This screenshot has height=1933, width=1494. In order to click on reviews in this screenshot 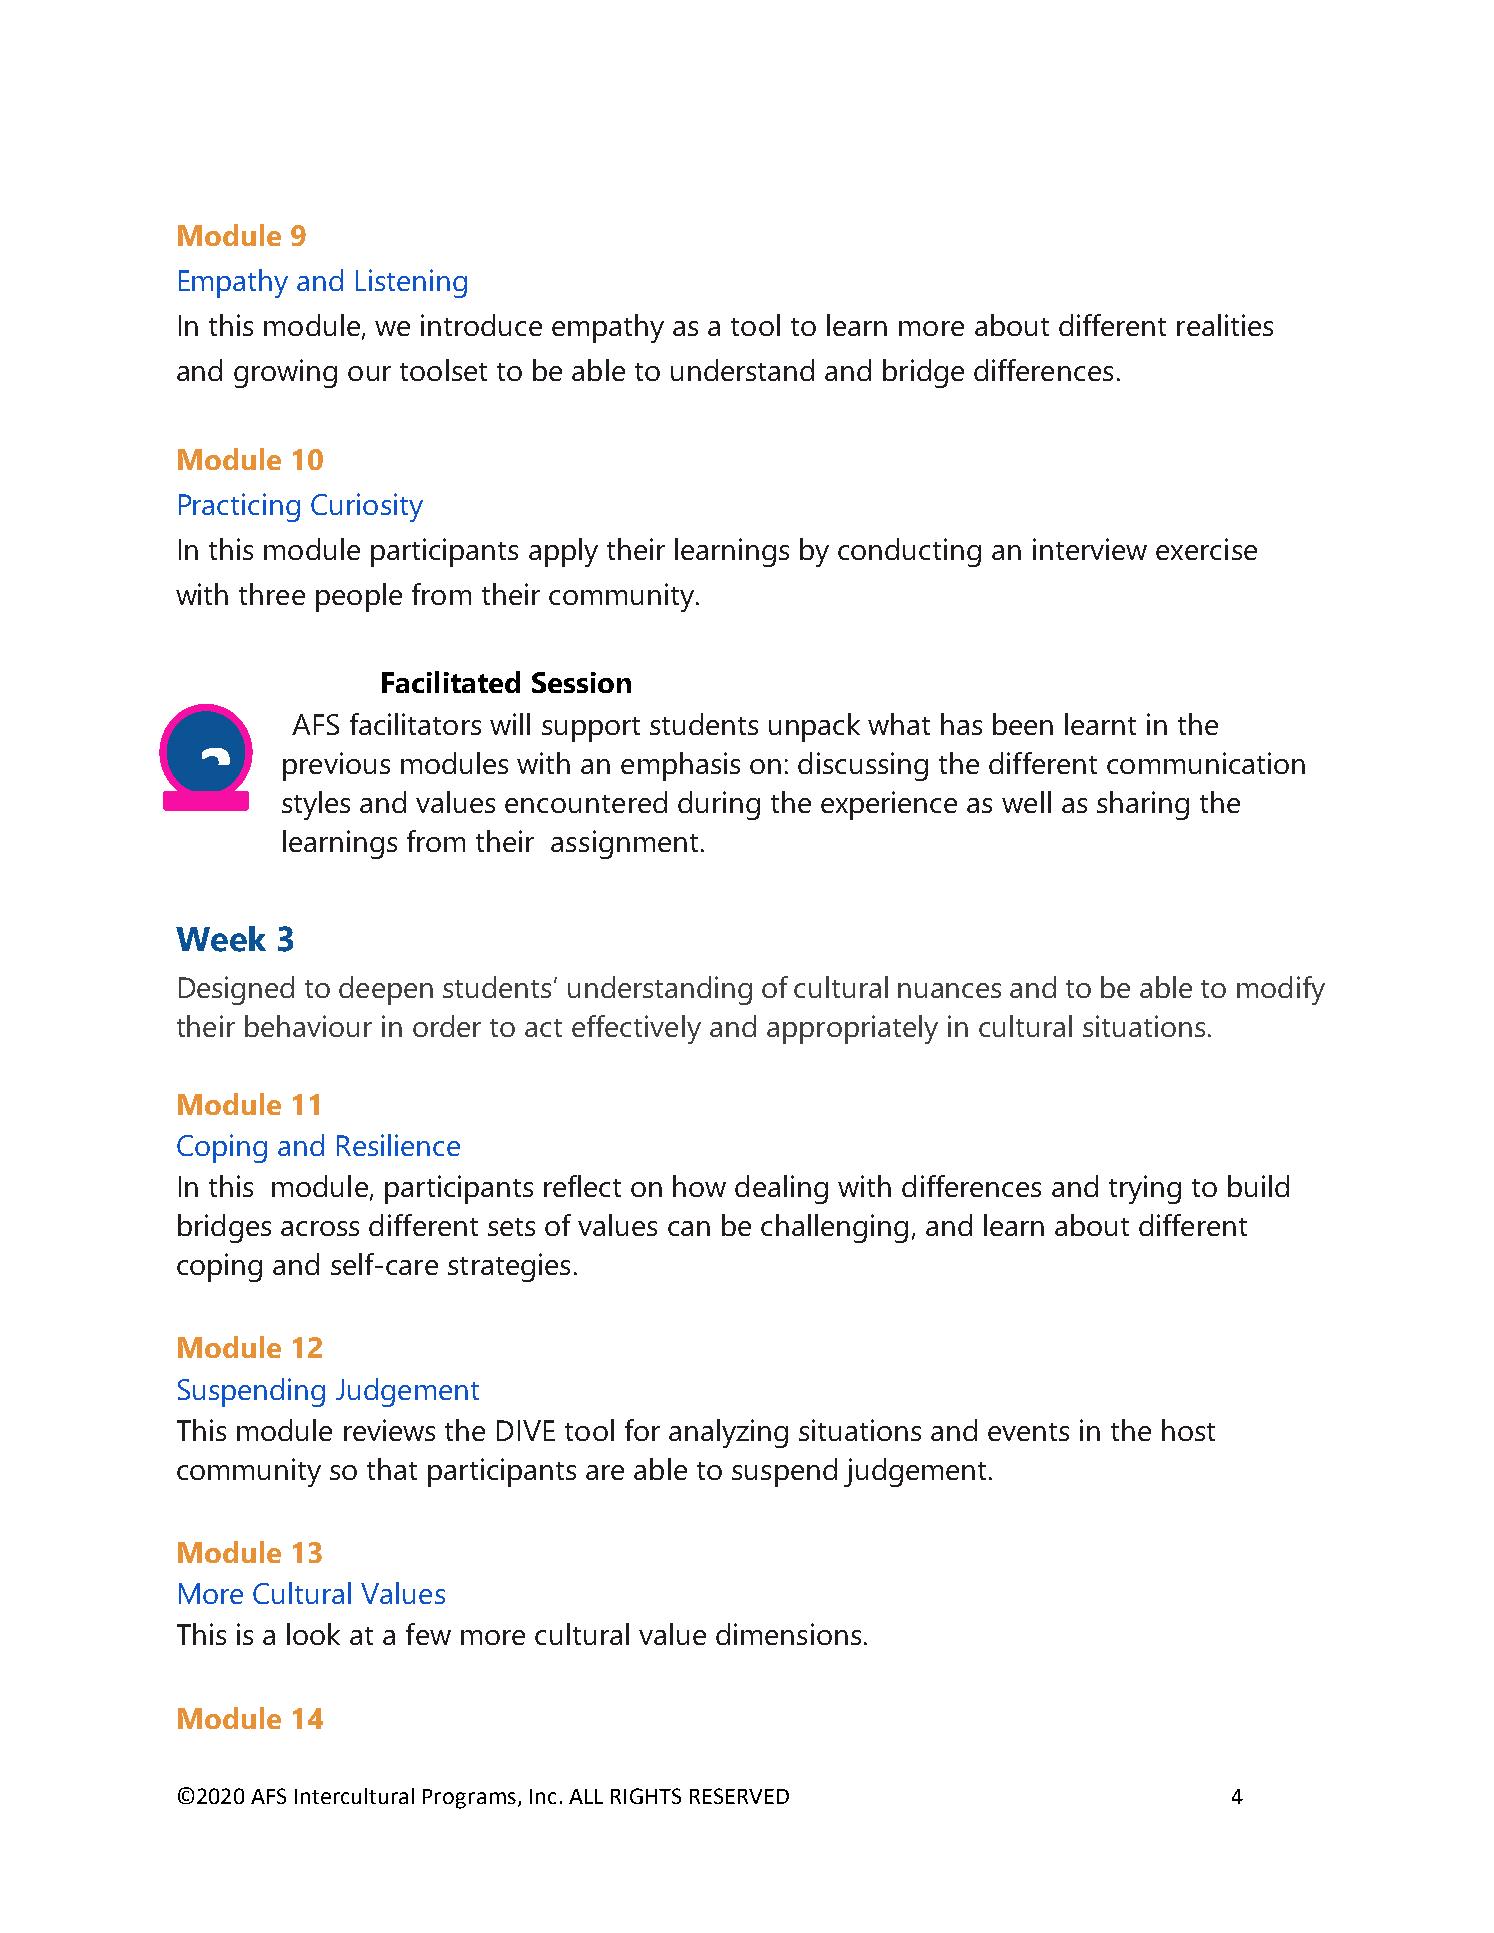, I will do `click(389, 1430)`.
